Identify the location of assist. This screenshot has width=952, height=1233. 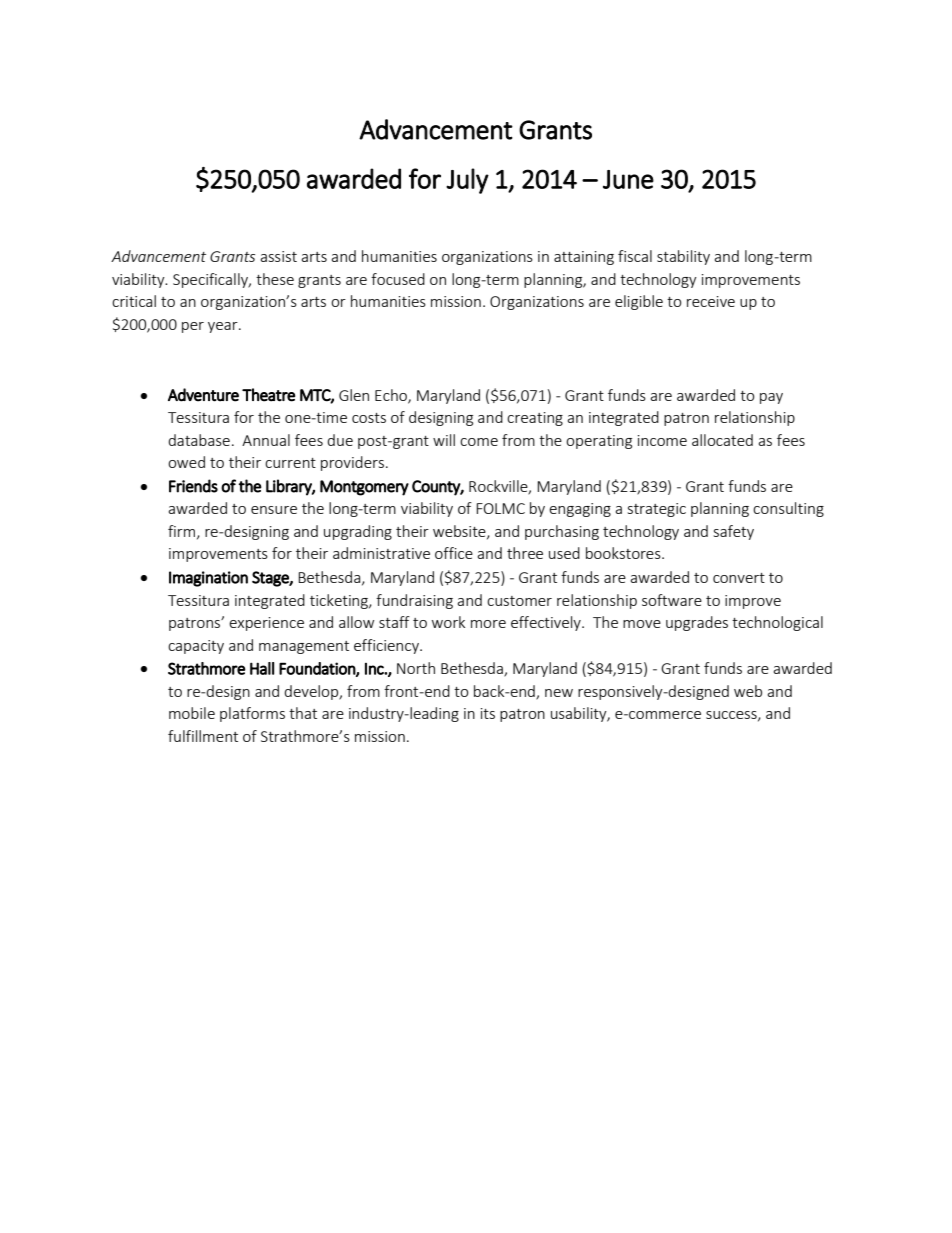
(278, 256).
